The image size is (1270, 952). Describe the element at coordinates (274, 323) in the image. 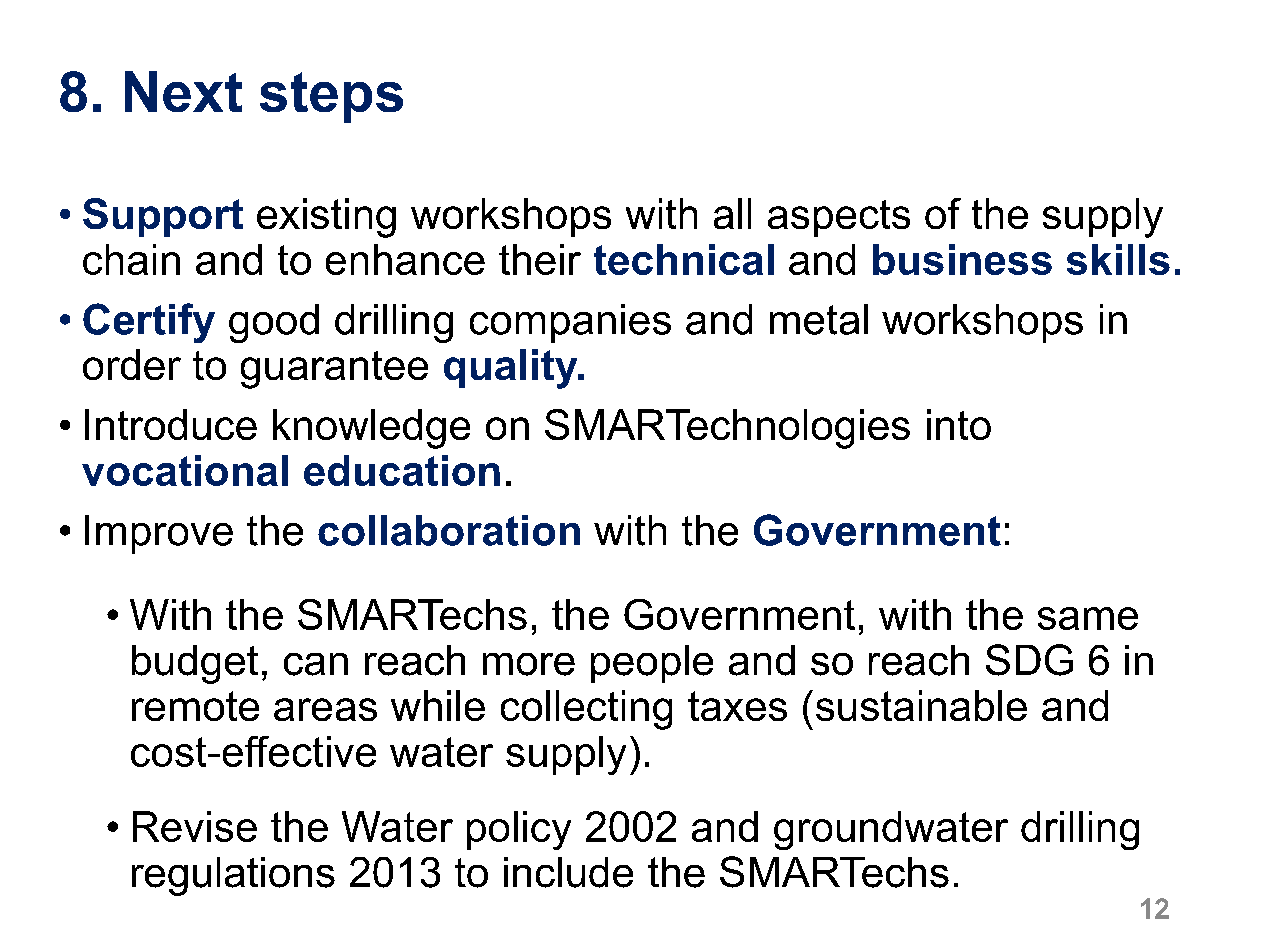

I see `good` at that location.
